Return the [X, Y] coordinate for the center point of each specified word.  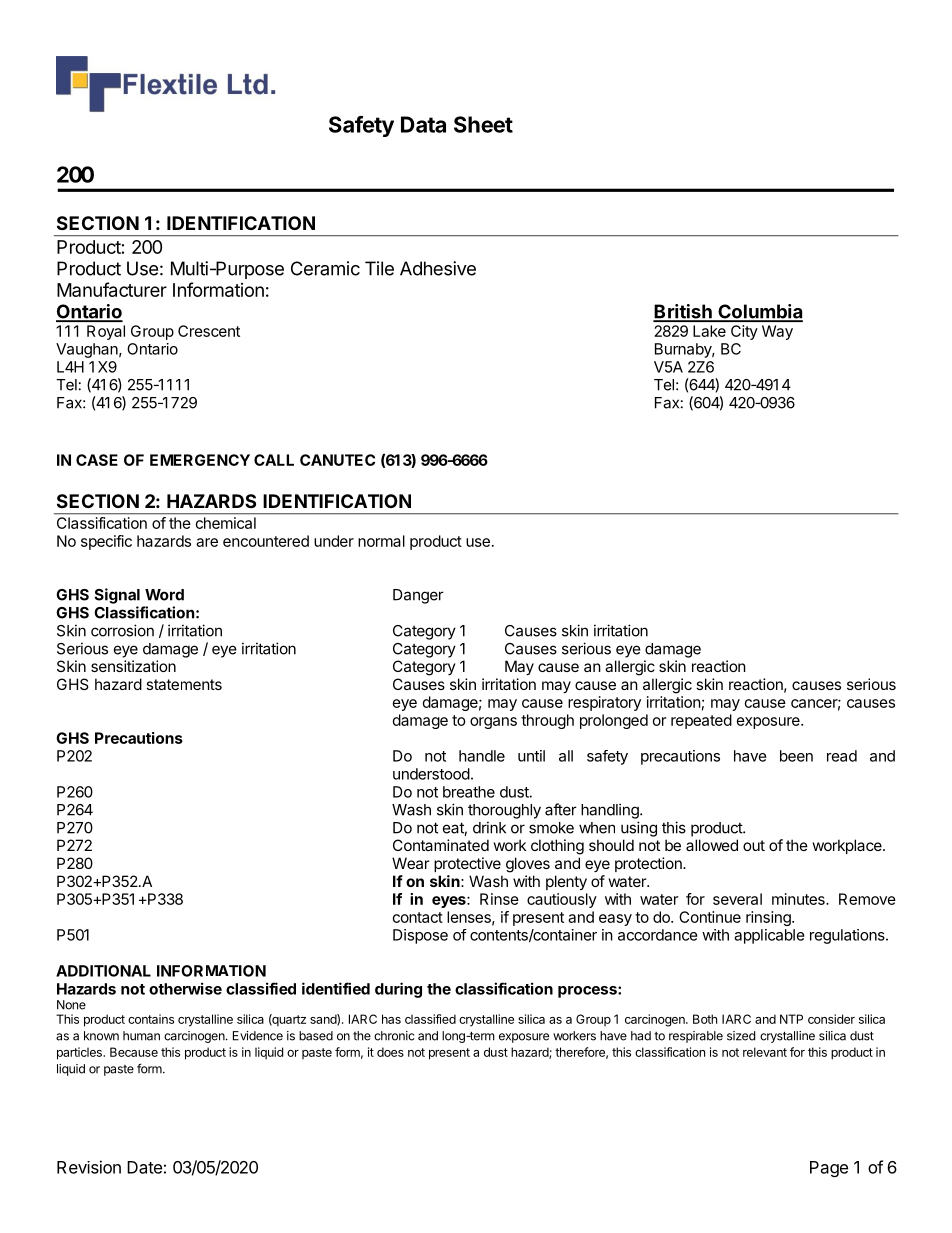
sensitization [133, 666]
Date [144, 1167]
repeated [701, 721]
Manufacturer [112, 289]
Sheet [483, 124]
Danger [418, 596]
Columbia [759, 312]
